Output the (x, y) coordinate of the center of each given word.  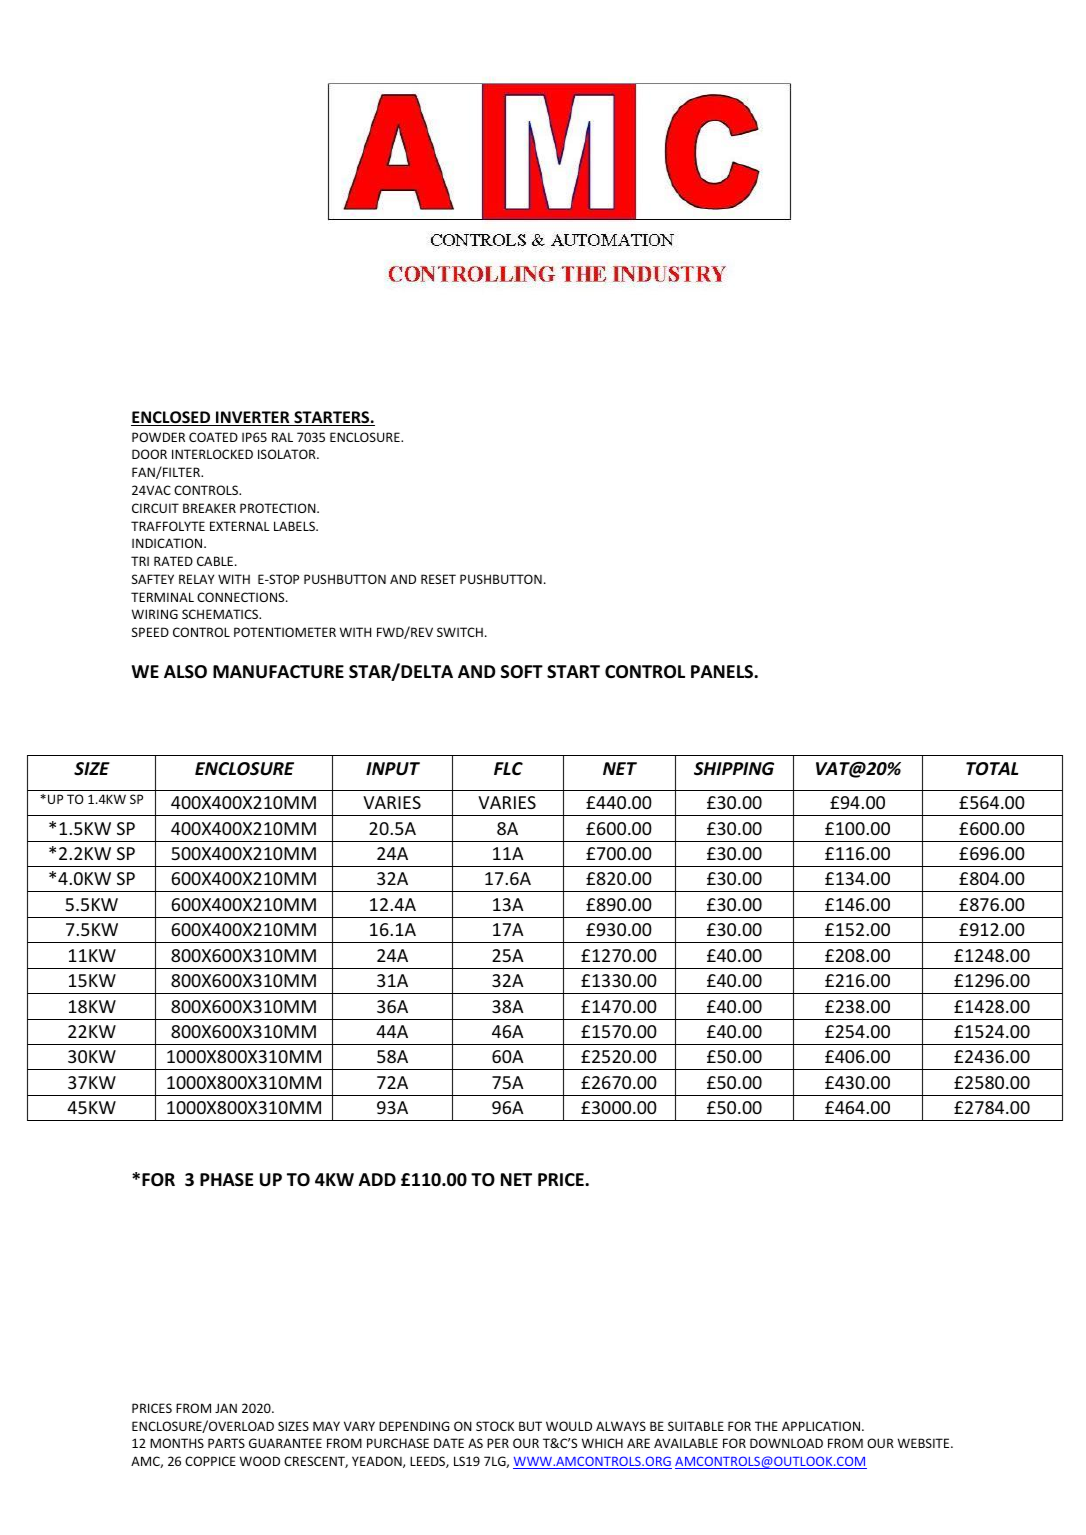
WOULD (569, 1426)
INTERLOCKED (212, 454)
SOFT (522, 672)
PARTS (226, 1443)
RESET (438, 579)
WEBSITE (925, 1443)
